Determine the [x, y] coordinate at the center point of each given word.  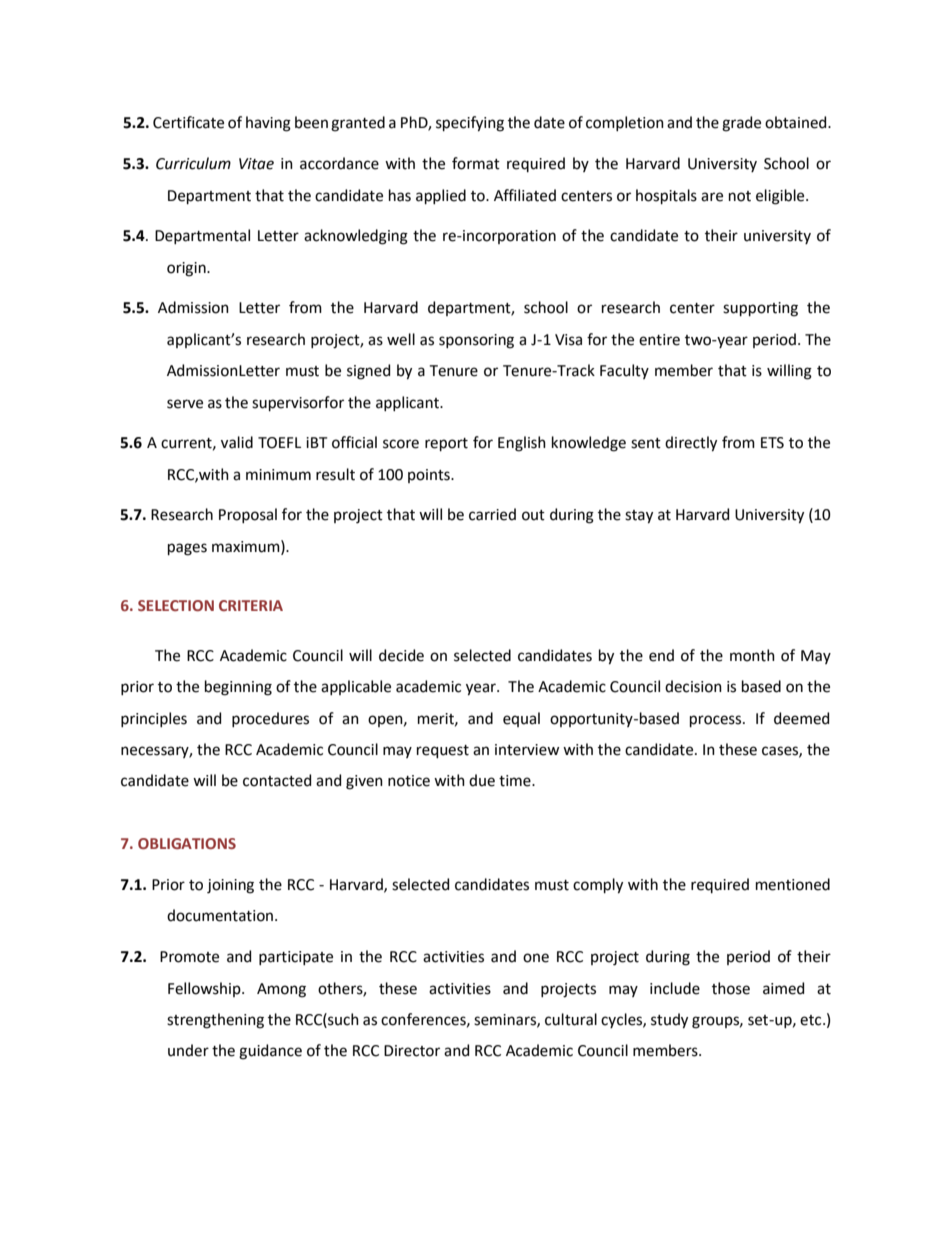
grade [741, 124]
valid [237, 442]
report [446, 444]
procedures [270, 719]
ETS [772, 443]
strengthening [215, 1021]
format [476, 163]
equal [521, 719]
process [717, 721]
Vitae [256, 164]
